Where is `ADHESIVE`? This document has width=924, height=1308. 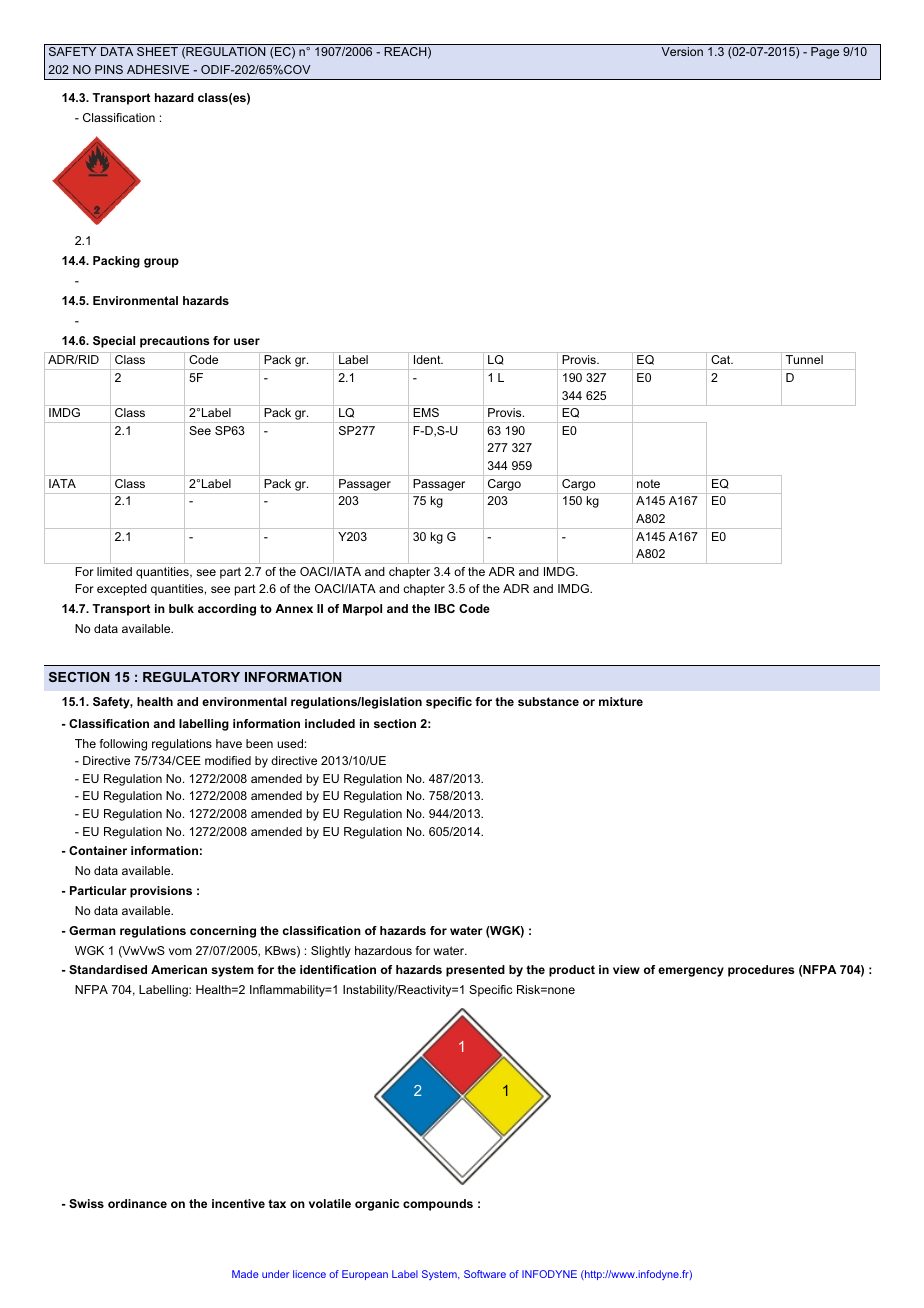 ADHESIVE is located at coordinates (158, 69).
